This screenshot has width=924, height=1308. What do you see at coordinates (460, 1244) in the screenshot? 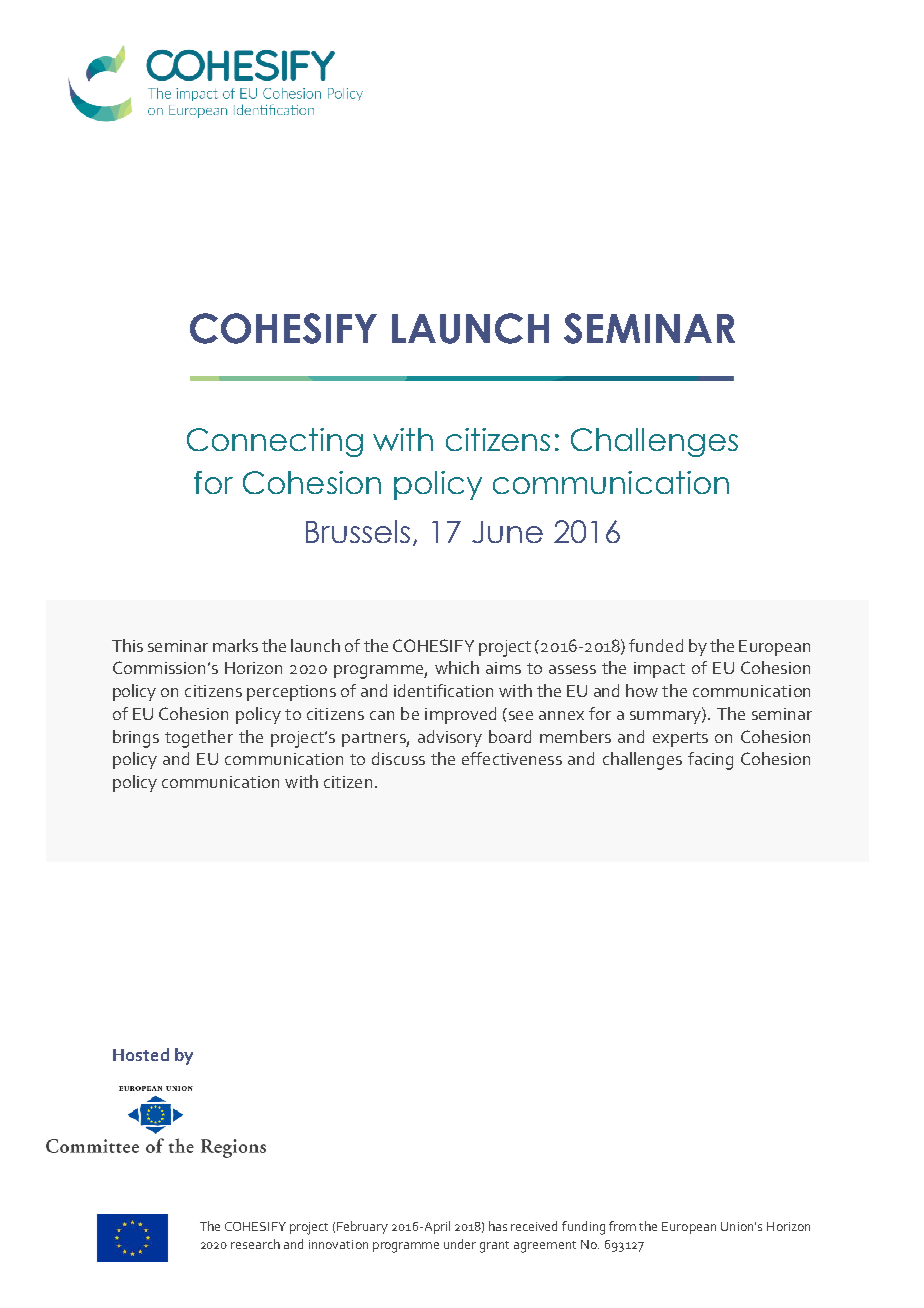
I see `under` at bounding box center [460, 1244].
